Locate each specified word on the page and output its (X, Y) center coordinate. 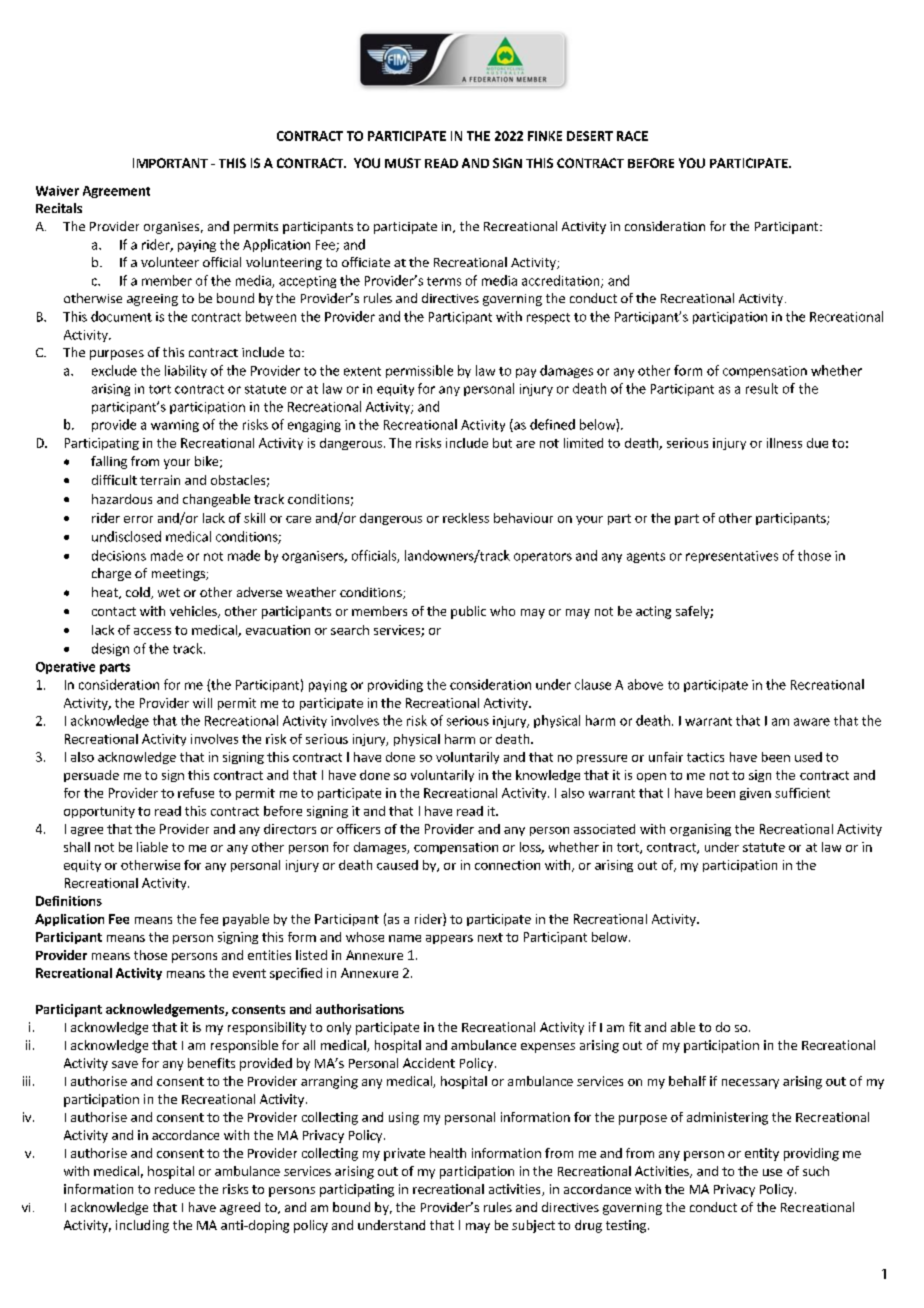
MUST (403, 163)
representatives (732, 557)
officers (358, 829)
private (404, 1154)
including (142, 1226)
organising (700, 830)
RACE (632, 136)
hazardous (122, 499)
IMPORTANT (170, 163)
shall (77, 847)
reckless (466, 518)
